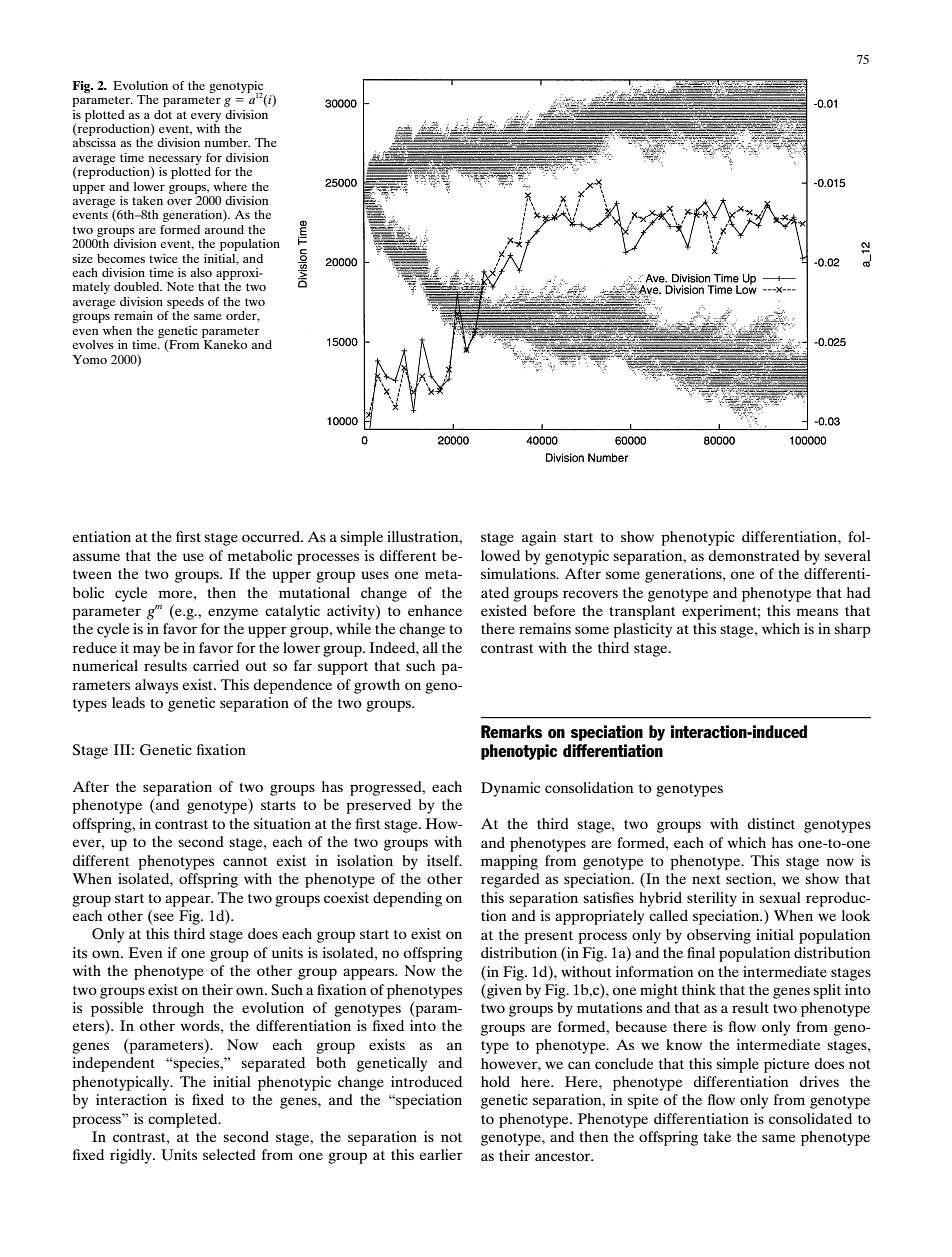 The image size is (952, 1257). I want to click on drives, so click(819, 1081).
